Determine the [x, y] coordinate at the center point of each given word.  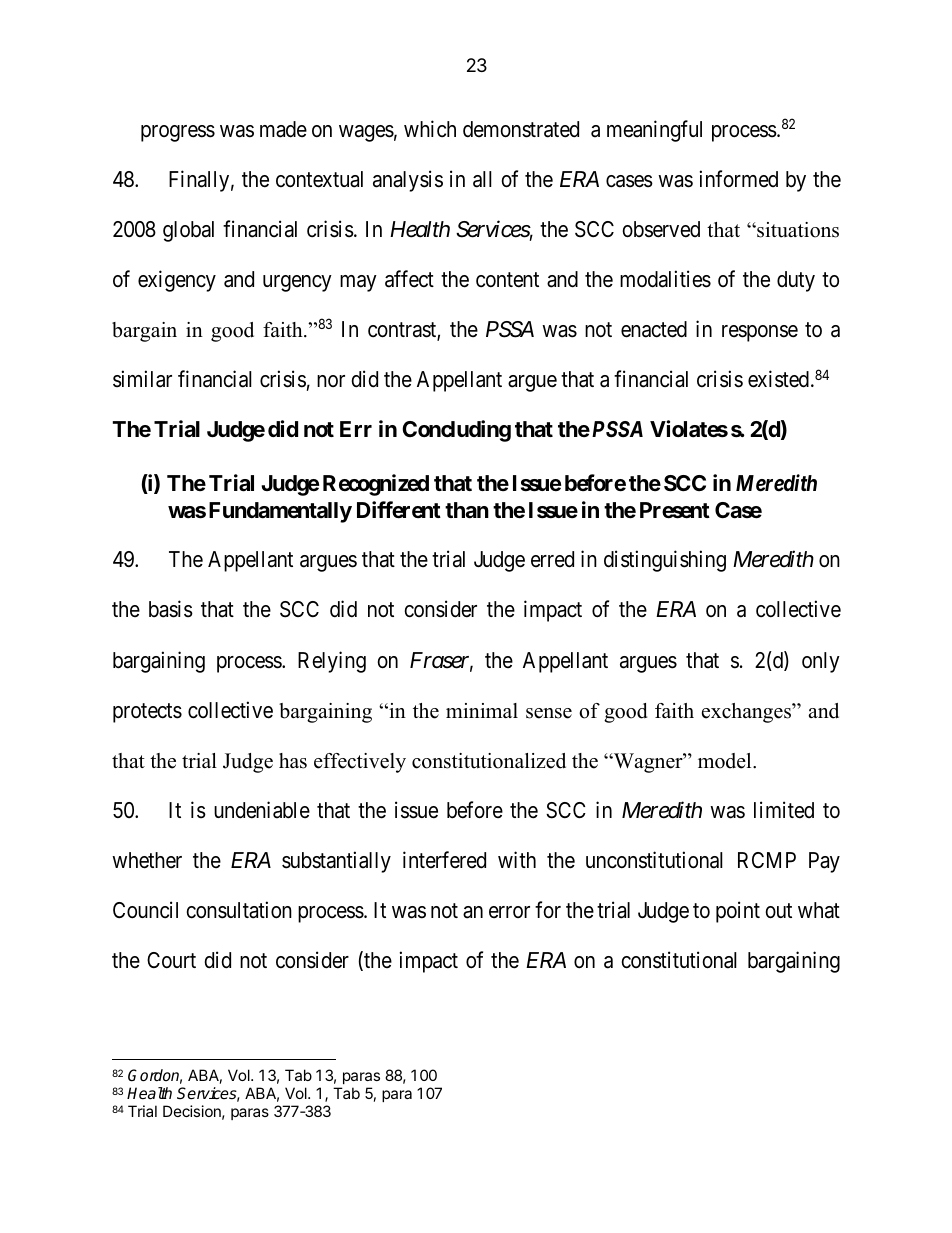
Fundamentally [280, 512]
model [726, 761]
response [760, 333]
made [283, 129]
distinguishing [665, 561]
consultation [239, 910]
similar [142, 379]
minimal [482, 710]
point [738, 912]
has [293, 761]
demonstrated [521, 129]
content [507, 280]
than [467, 510]
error [509, 912]
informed [739, 179]
